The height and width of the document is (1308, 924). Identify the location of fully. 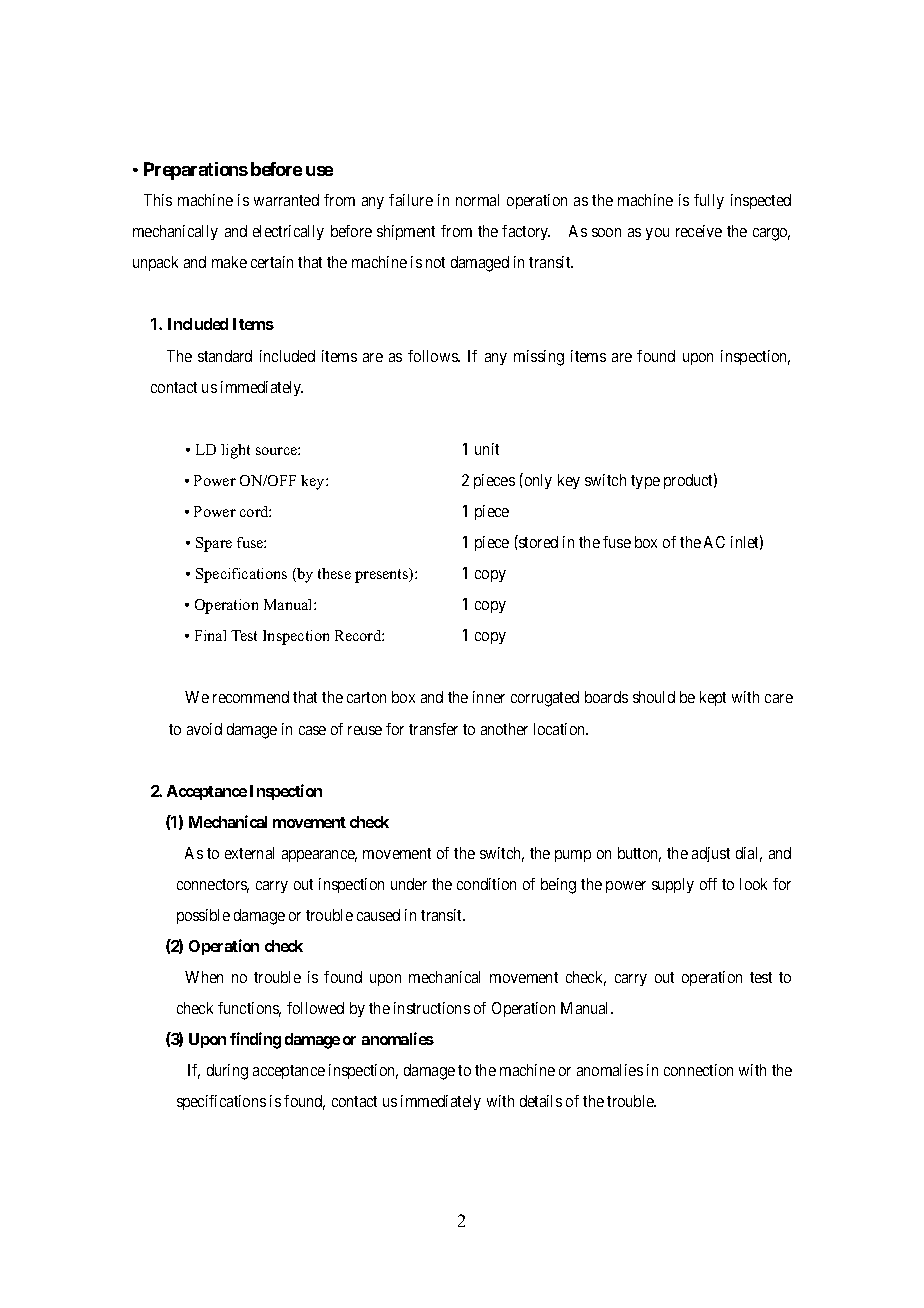
(709, 201).
